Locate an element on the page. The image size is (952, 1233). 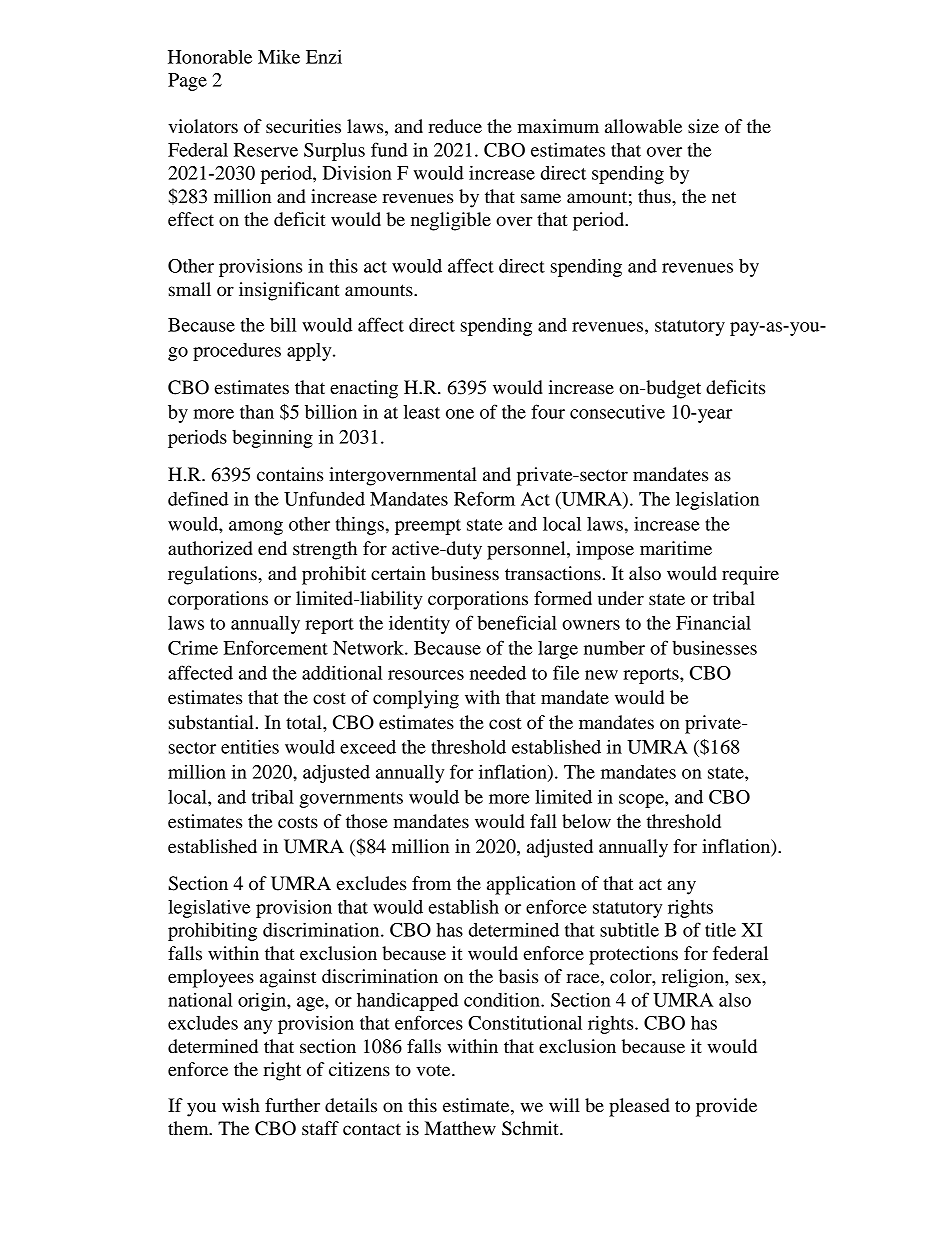
regulations is located at coordinates (213, 575).
